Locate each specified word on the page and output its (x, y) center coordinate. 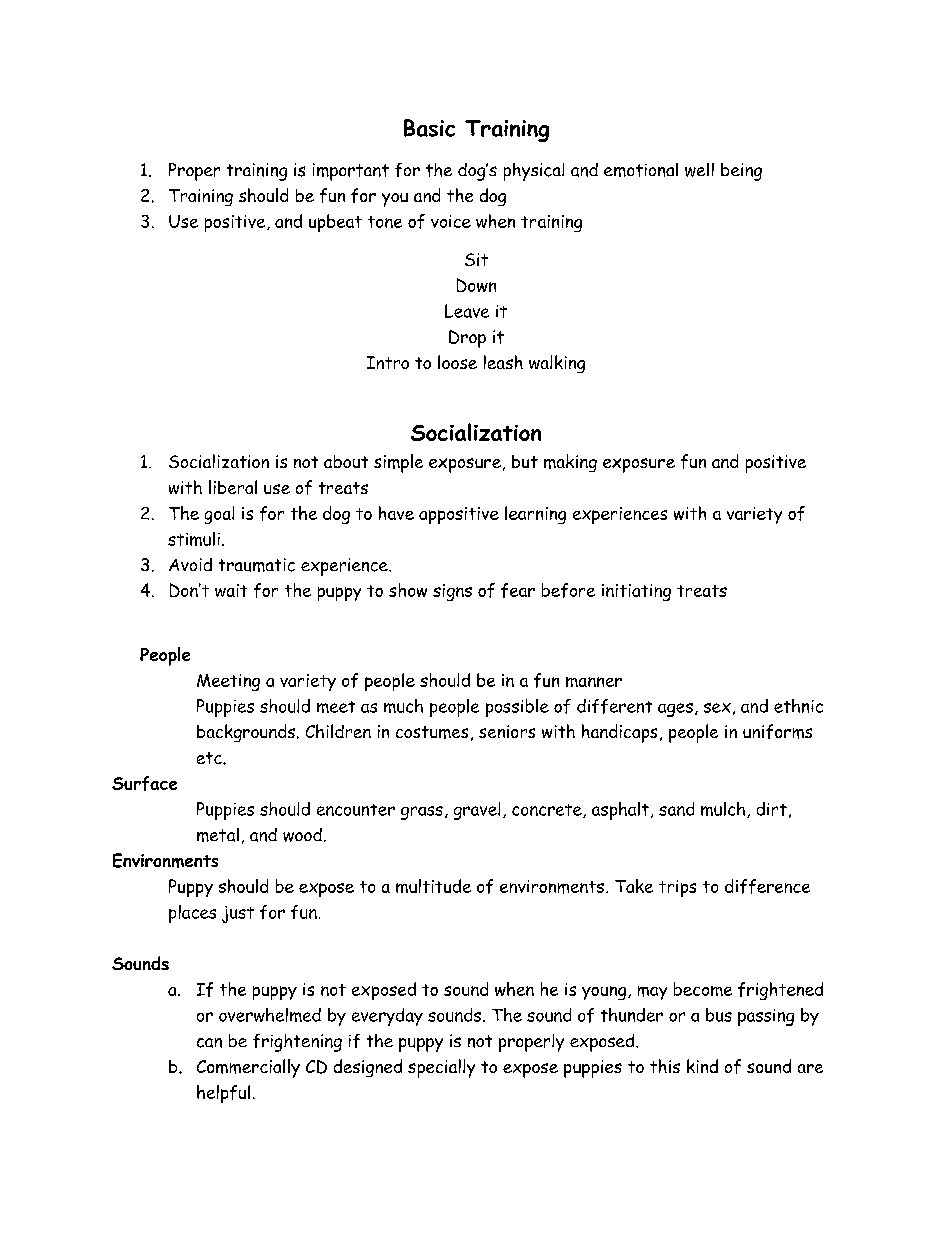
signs (452, 592)
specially (441, 1068)
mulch (723, 809)
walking (557, 364)
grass (422, 813)
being (741, 172)
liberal (233, 487)
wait (231, 590)
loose (457, 362)
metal (218, 835)
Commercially (248, 1068)
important (351, 172)
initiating (636, 592)
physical (534, 172)
